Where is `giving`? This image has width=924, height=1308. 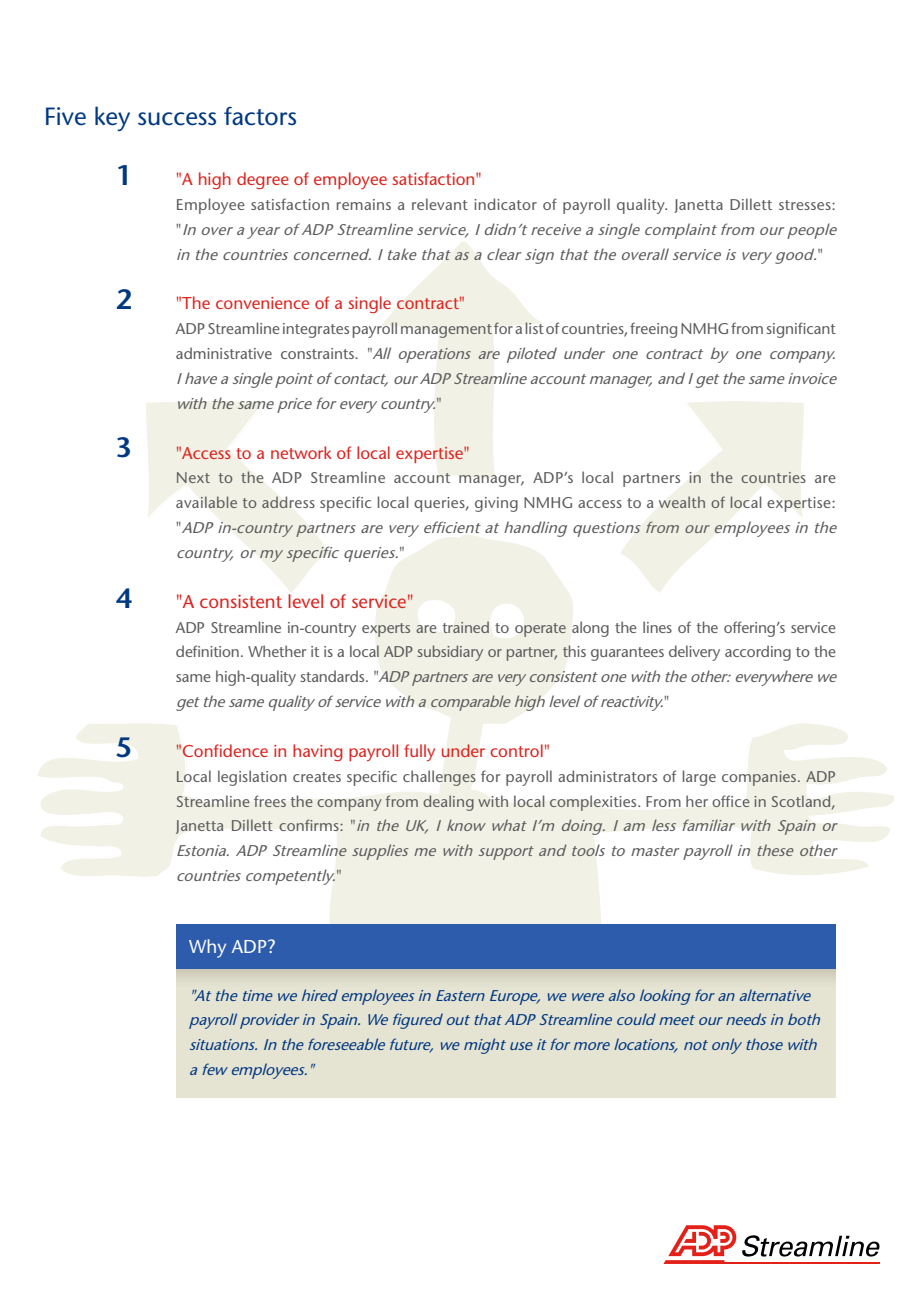 giving is located at coordinates (496, 504).
